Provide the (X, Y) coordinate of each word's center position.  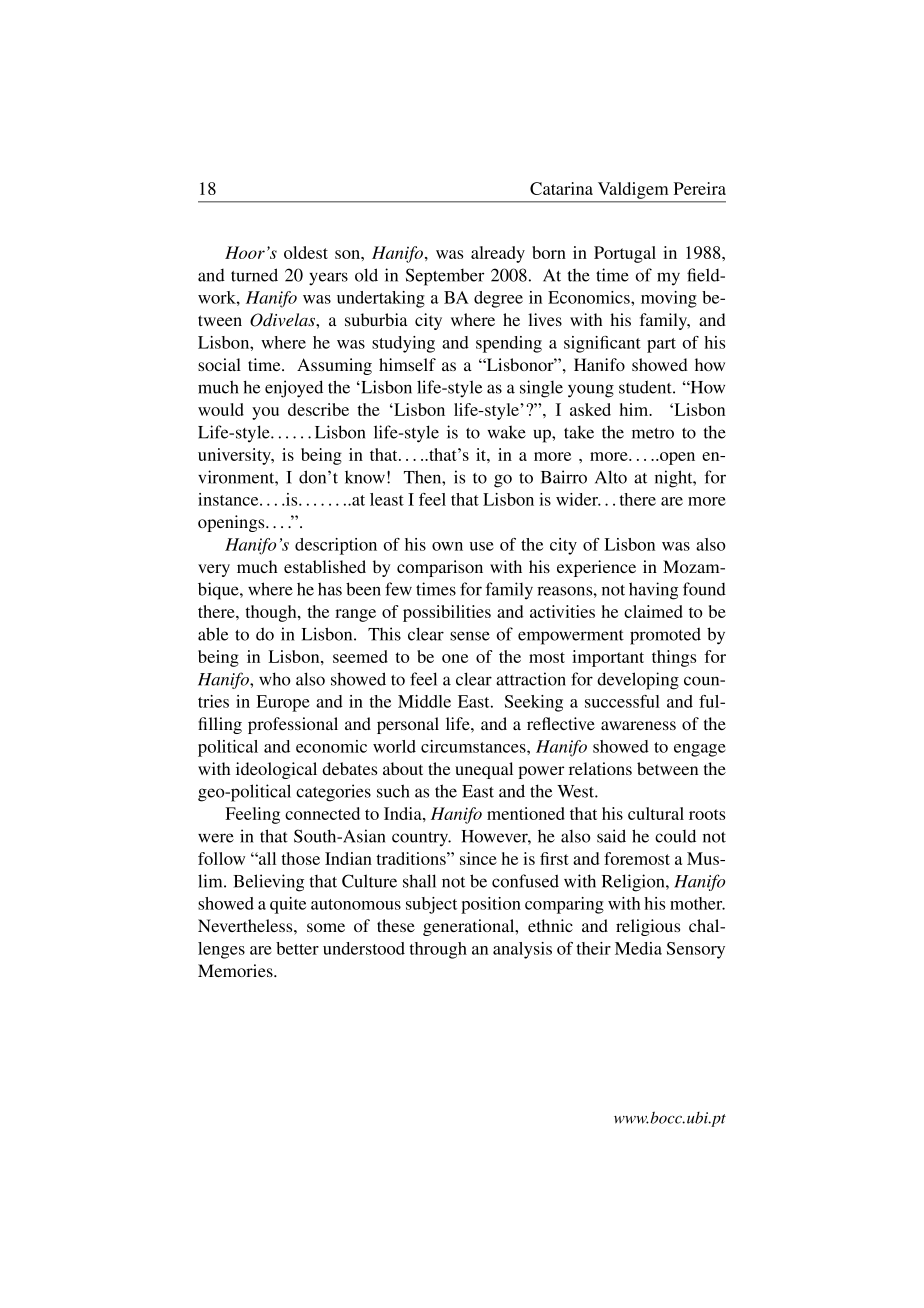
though (272, 613)
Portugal (625, 254)
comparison (440, 568)
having (653, 591)
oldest (306, 252)
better (297, 948)
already (498, 254)
